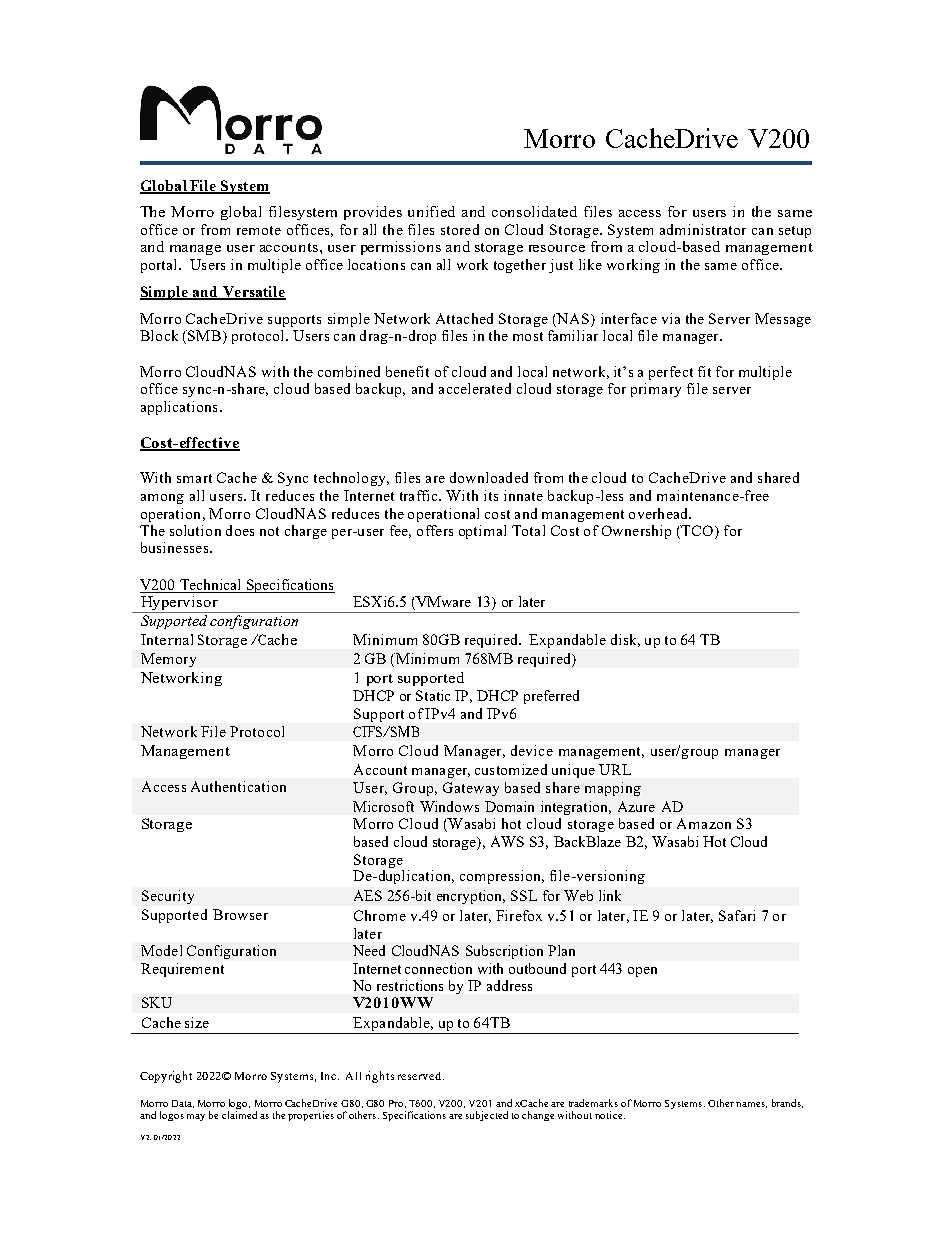 This screenshot has height=1233, width=952. Describe the element at coordinates (460, 229) in the screenshot. I see `stored` at that location.
